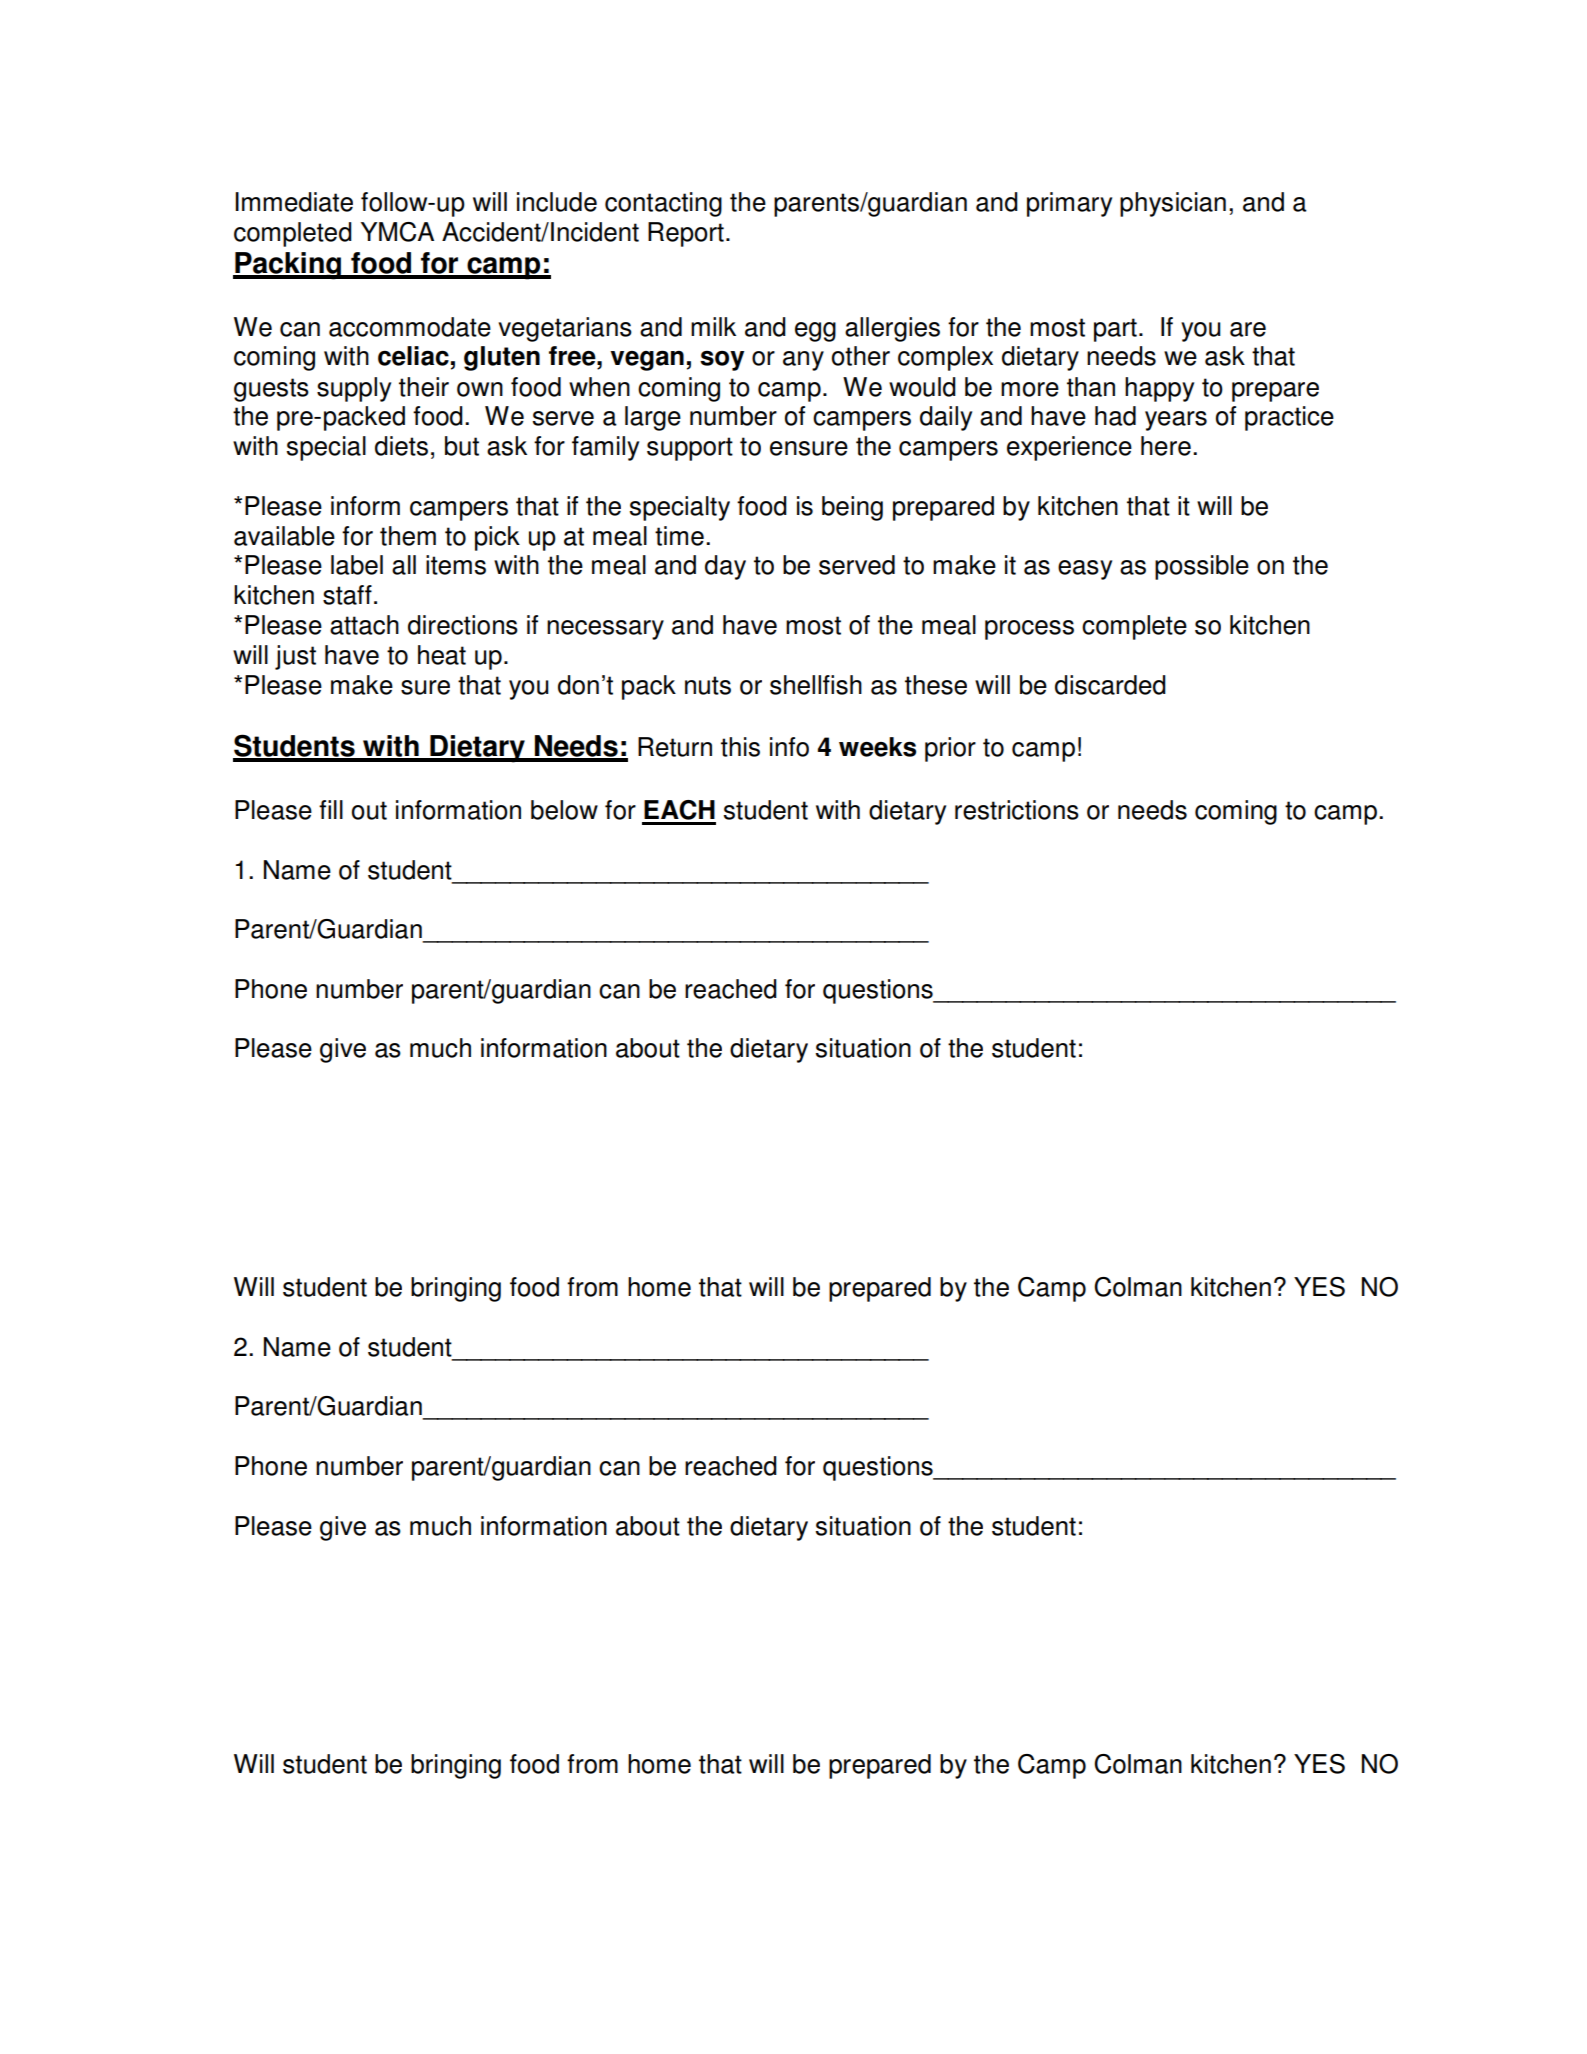 The width and height of the page is (1587, 2054). I want to click on YMCA, so click(397, 232).
